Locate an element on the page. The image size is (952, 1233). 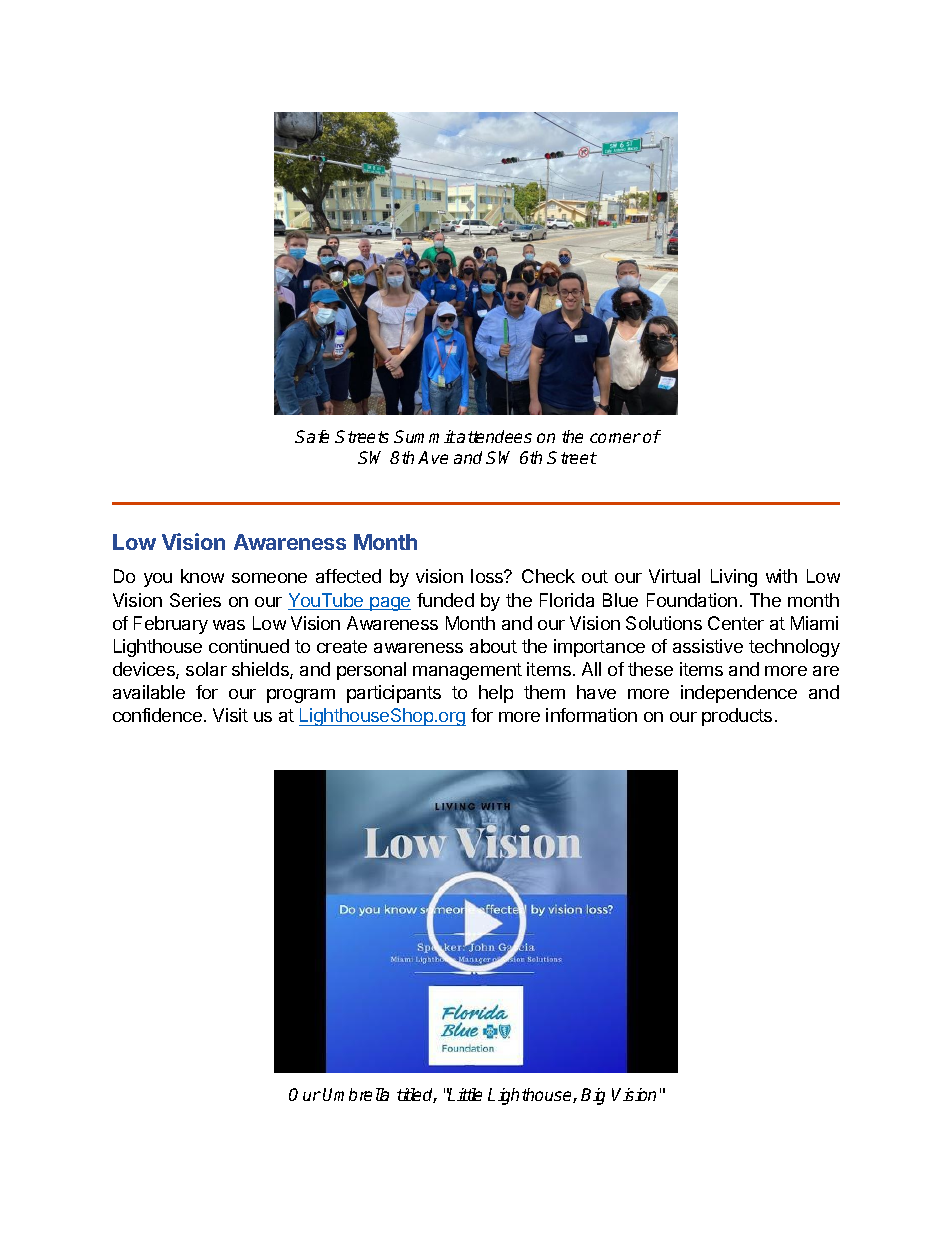
help is located at coordinates (496, 694).
